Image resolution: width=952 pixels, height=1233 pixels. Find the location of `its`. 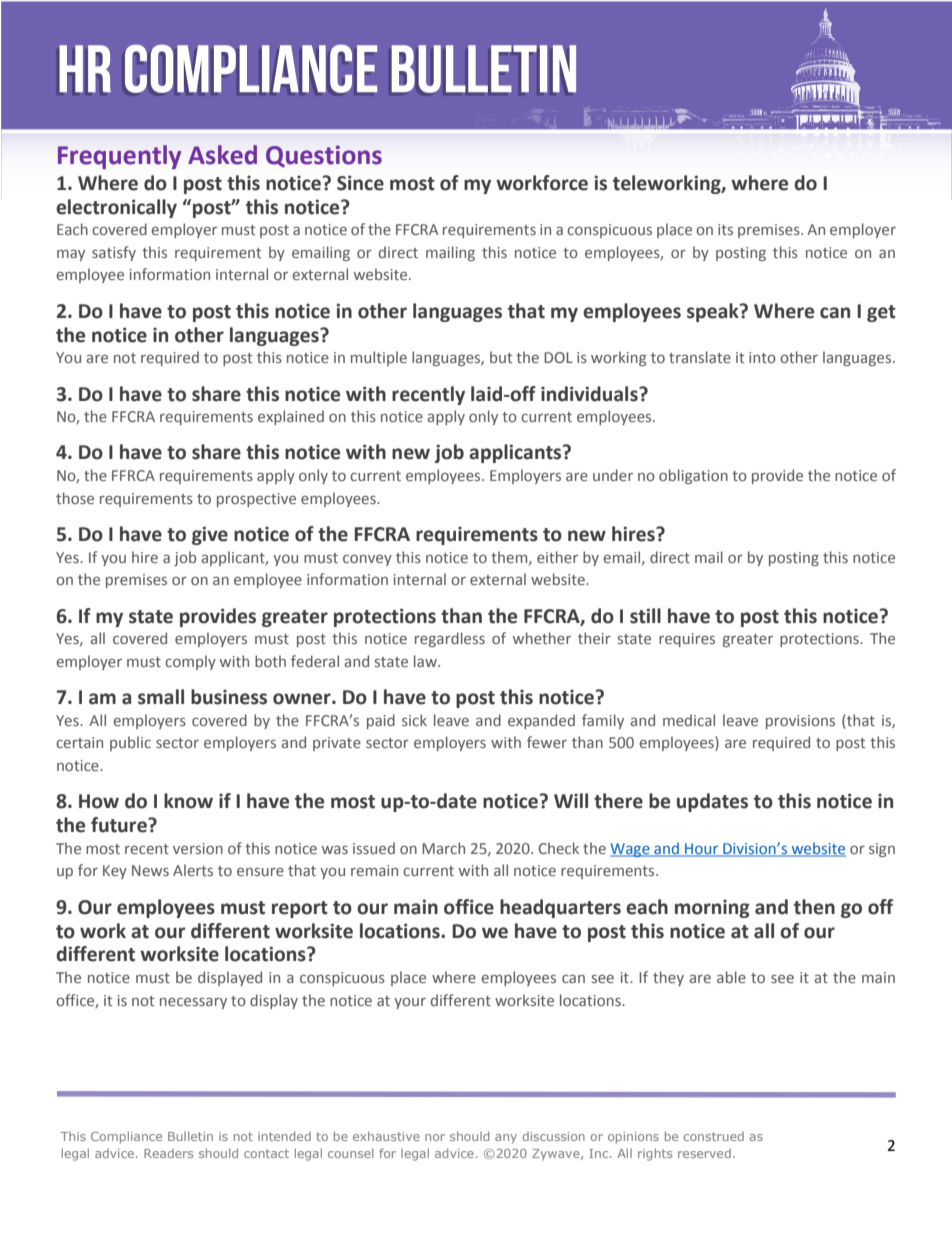

its is located at coordinates (725, 229).
